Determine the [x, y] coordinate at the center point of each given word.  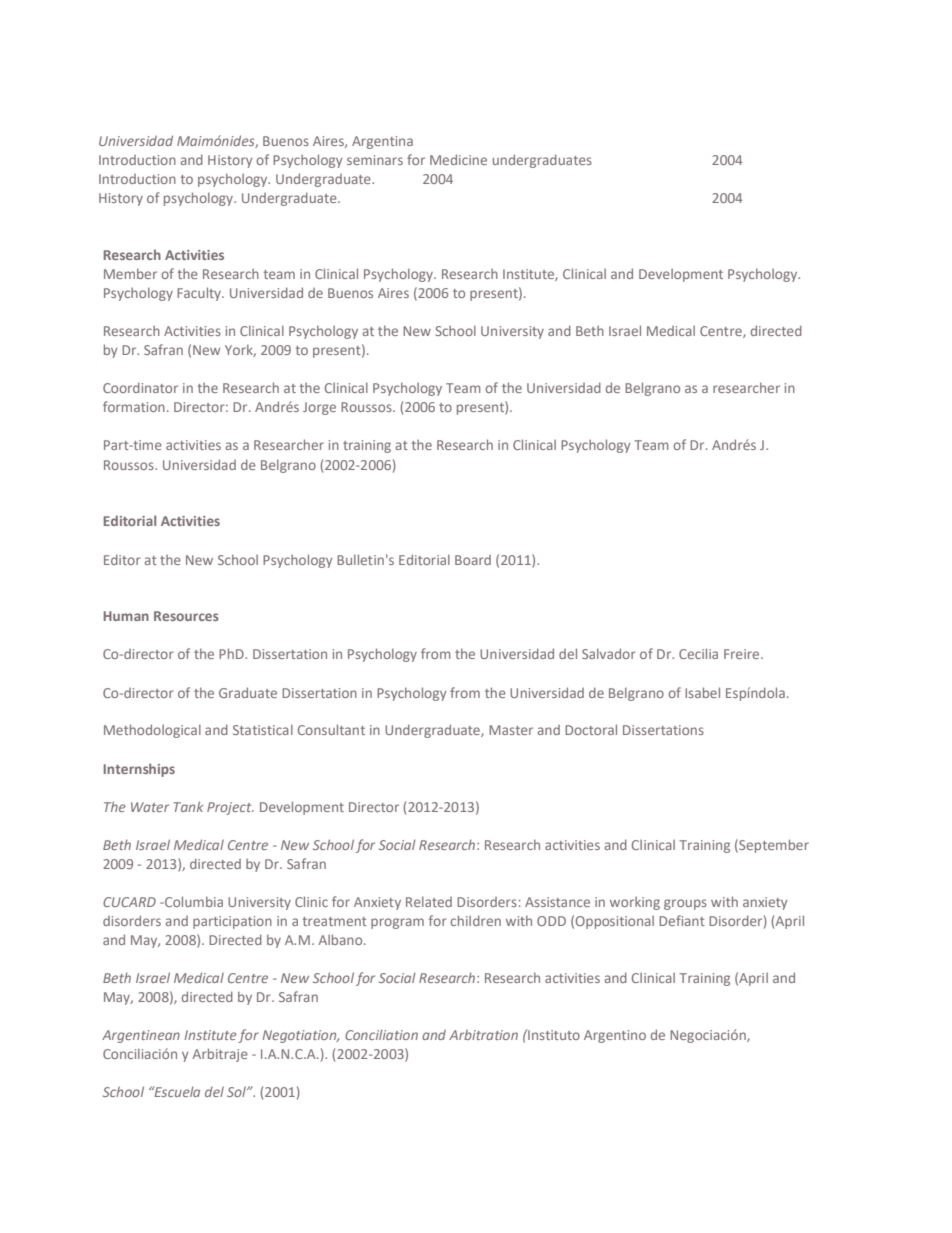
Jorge [319, 408]
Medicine [458, 159]
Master [511, 730]
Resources [186, 616]
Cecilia [698, 653]
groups [685, 904]
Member [130, 273]
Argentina [382, 142]
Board [473, 560]
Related [429, 901]
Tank [188, 806]
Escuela [176, 1091]
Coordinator [140, 387]
